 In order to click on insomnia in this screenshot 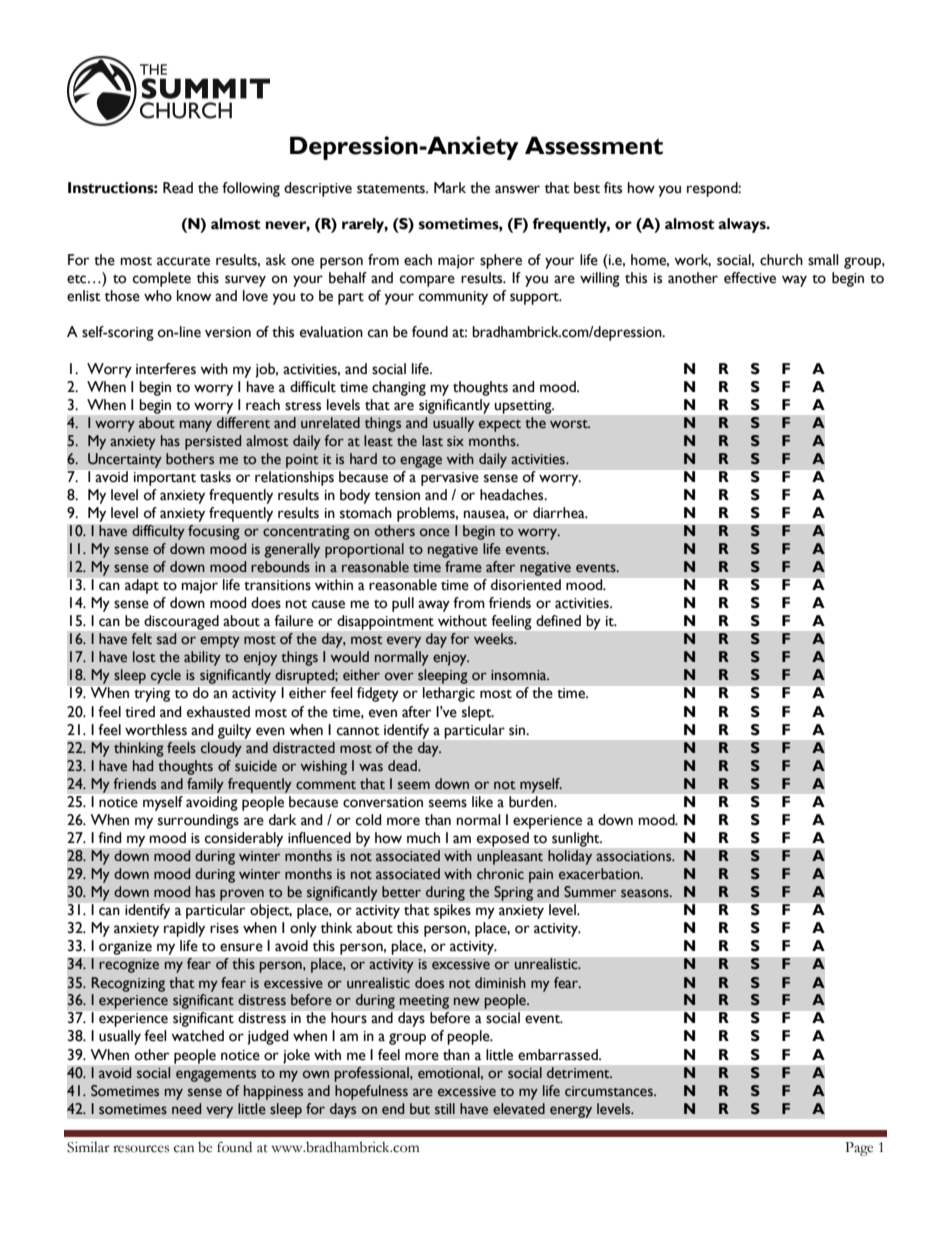, I will do `click(520, 675)`.
